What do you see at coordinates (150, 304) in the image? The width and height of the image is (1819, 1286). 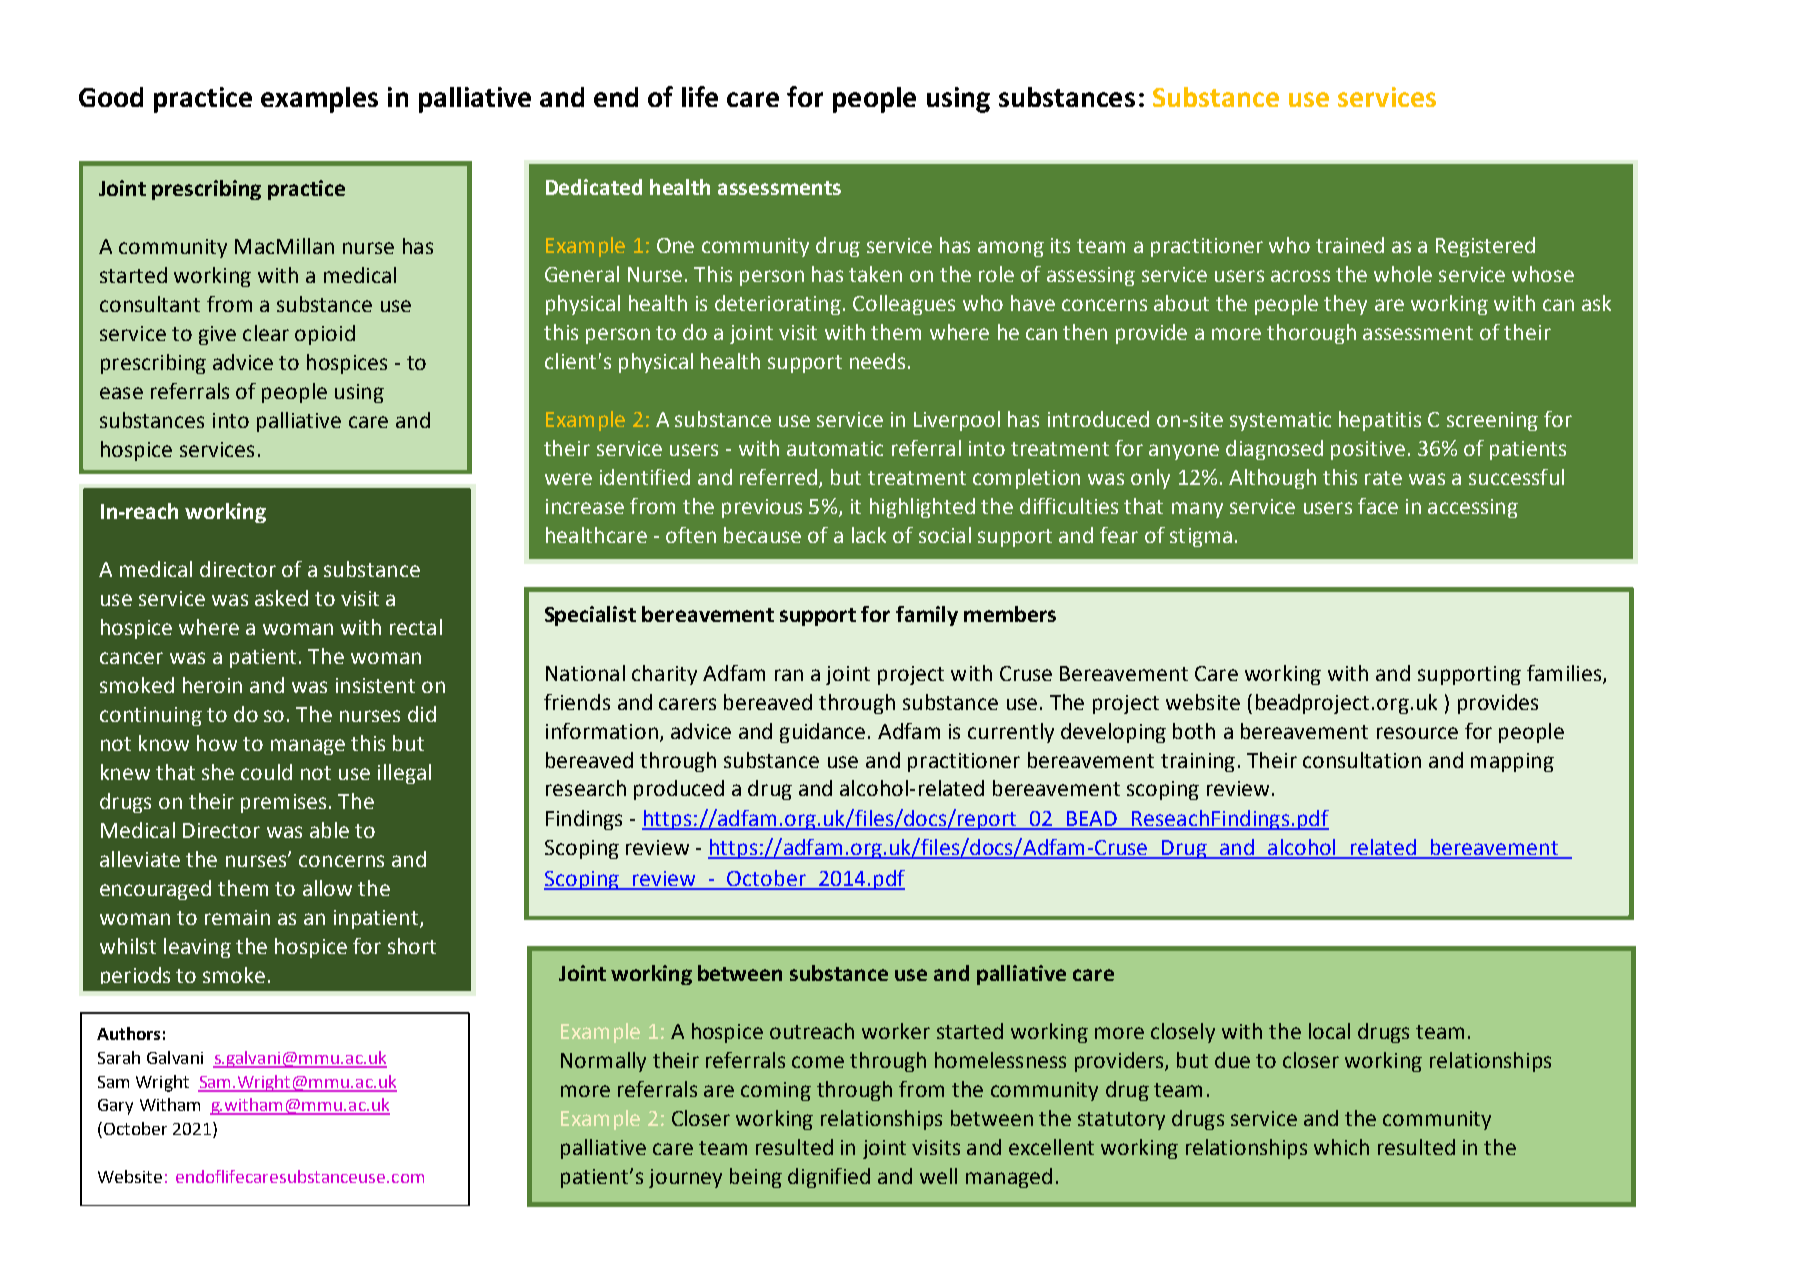 I see `consultant` at bounding box center [150, 304].
